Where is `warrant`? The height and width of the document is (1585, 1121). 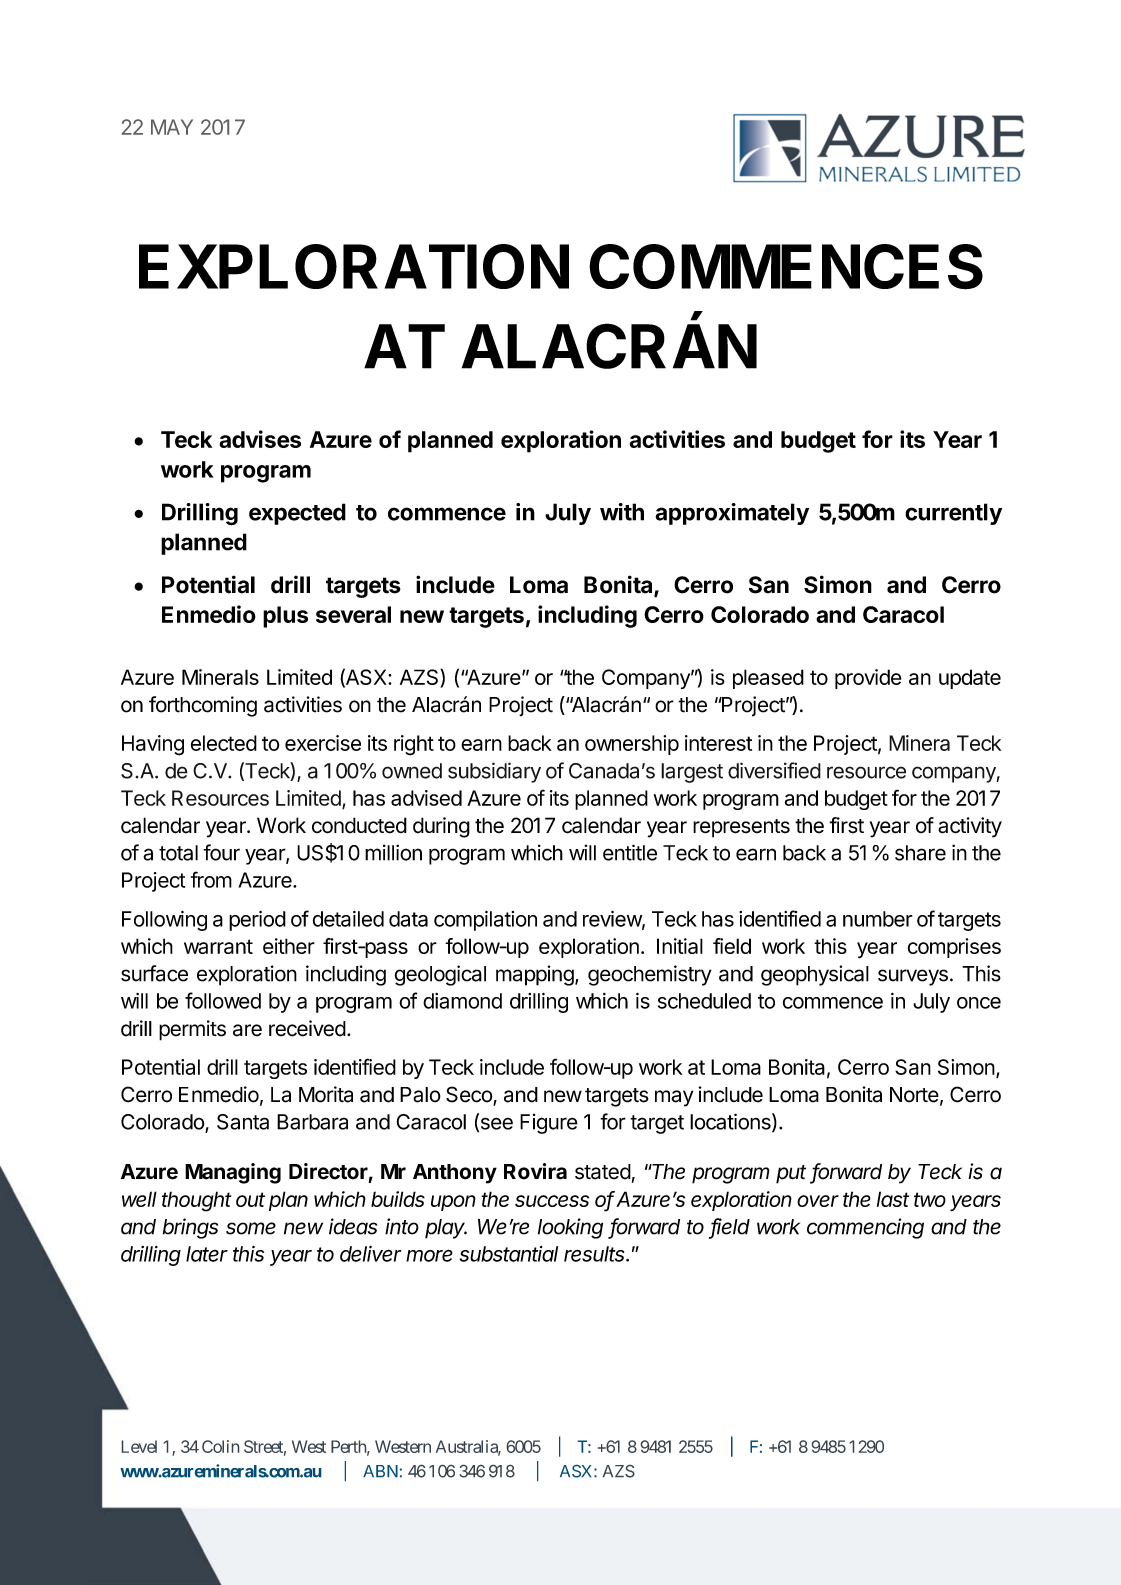 warrant is located at coordinates (218, 946).
